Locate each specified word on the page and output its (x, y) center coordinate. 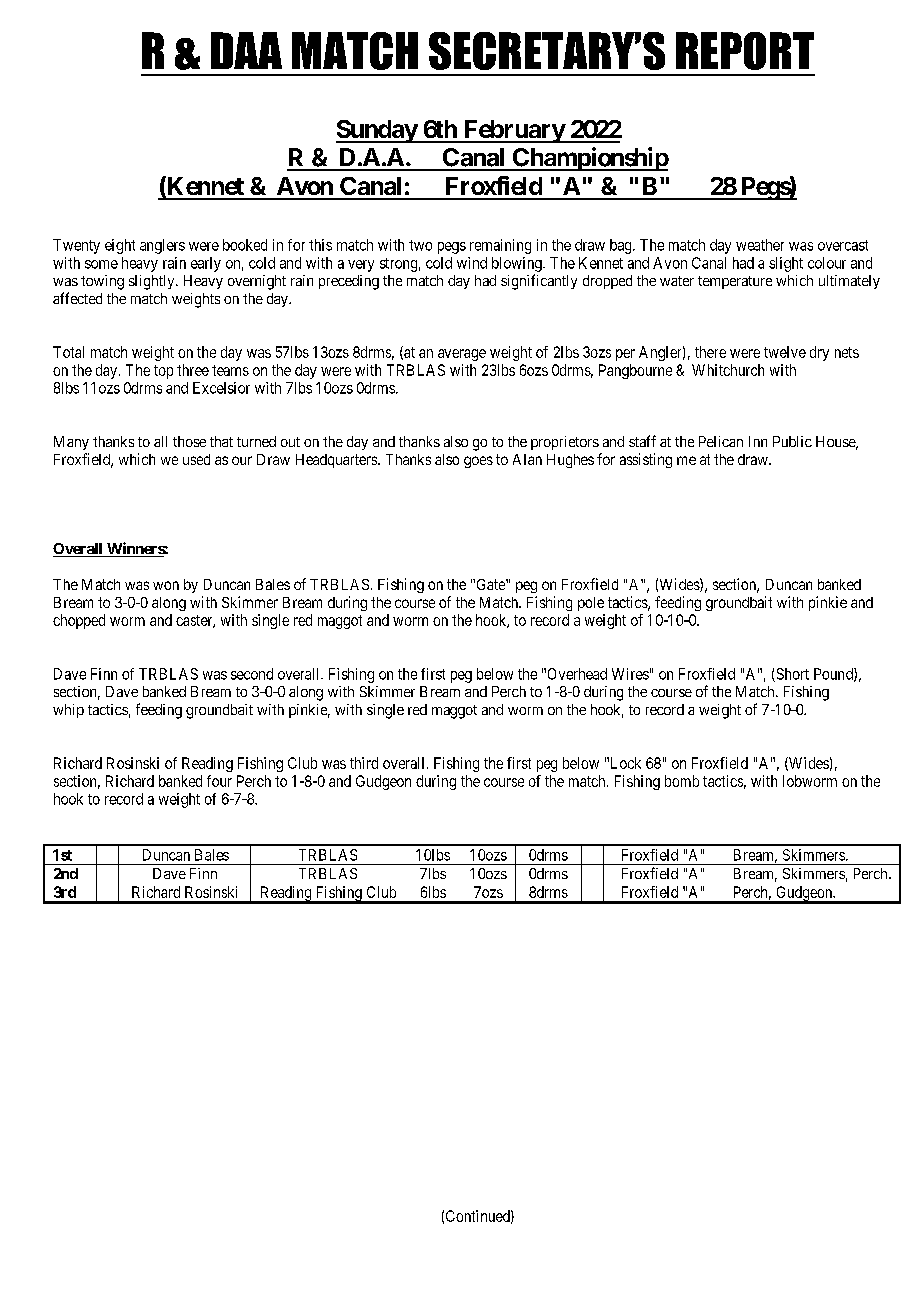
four (219, 781)
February (513, 131)
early (206, 264)
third (364, 763)
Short (791, 675)
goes (478, 462)
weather (760, 245)
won (166, 585)
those (189, 441)
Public (792, 441)
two (420, 245)
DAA (246, 50)
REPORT (745, 51)
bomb (682, 781)
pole (591, 604)
